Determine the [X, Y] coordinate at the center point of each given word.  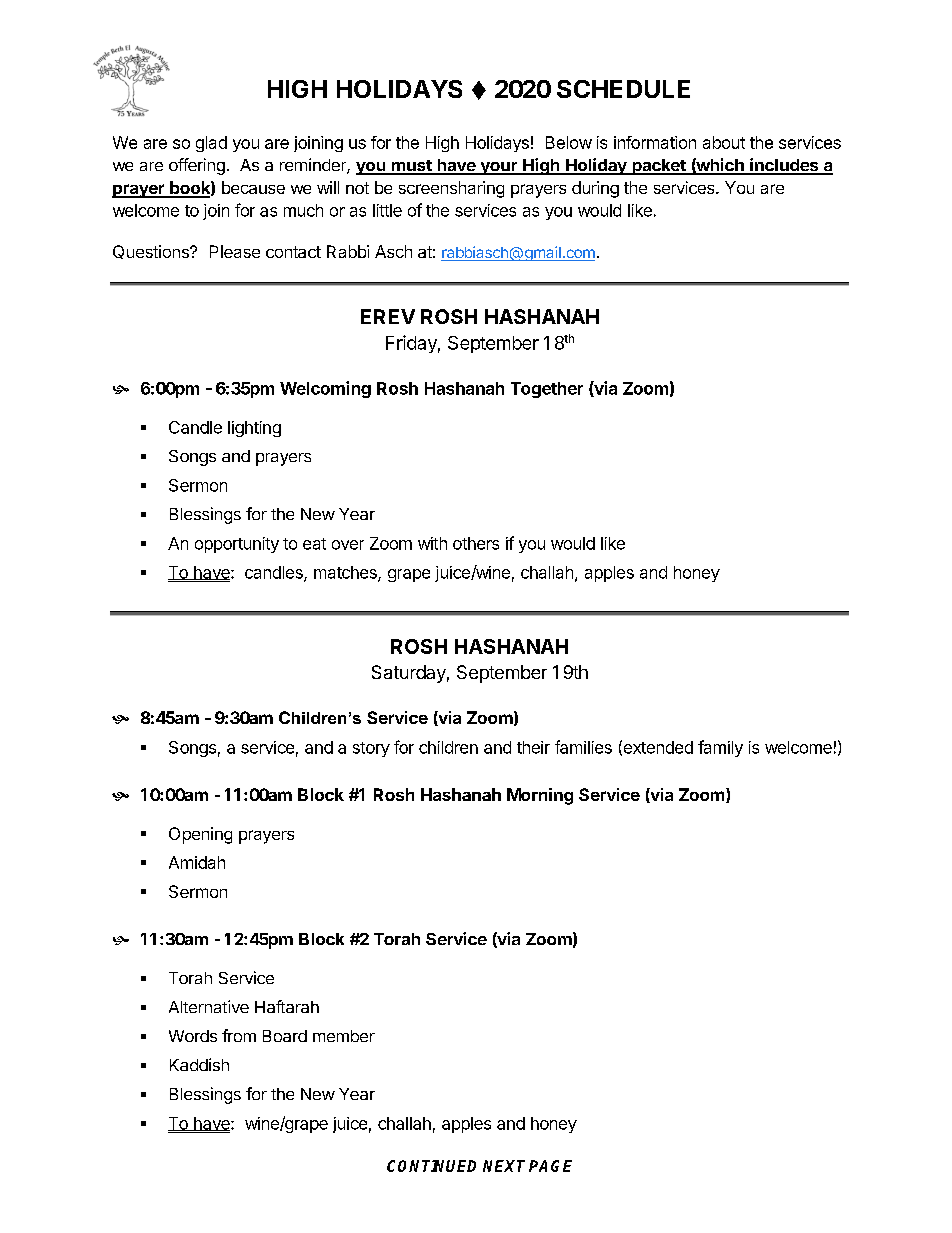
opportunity [237, 545]
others [476, 543]
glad [211, 144]
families [583, 747]
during [595, 189]
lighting [254, 429]
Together [547, 390]
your [499, 168]
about [724, 142]
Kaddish [199, 1064]
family [720, 748]
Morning [540, 796]
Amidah [197, 862]
